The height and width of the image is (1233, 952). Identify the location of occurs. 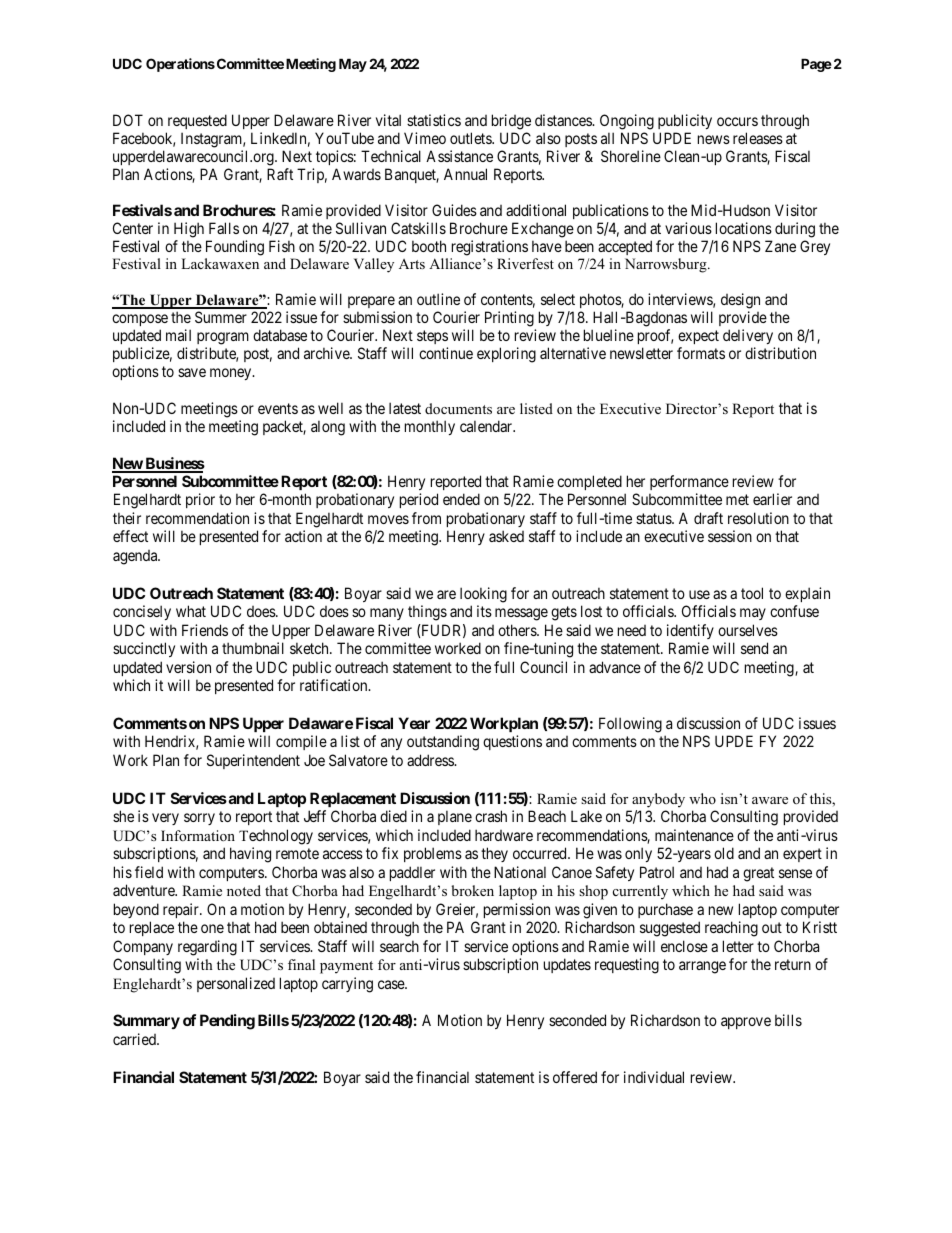
(737, 121).
